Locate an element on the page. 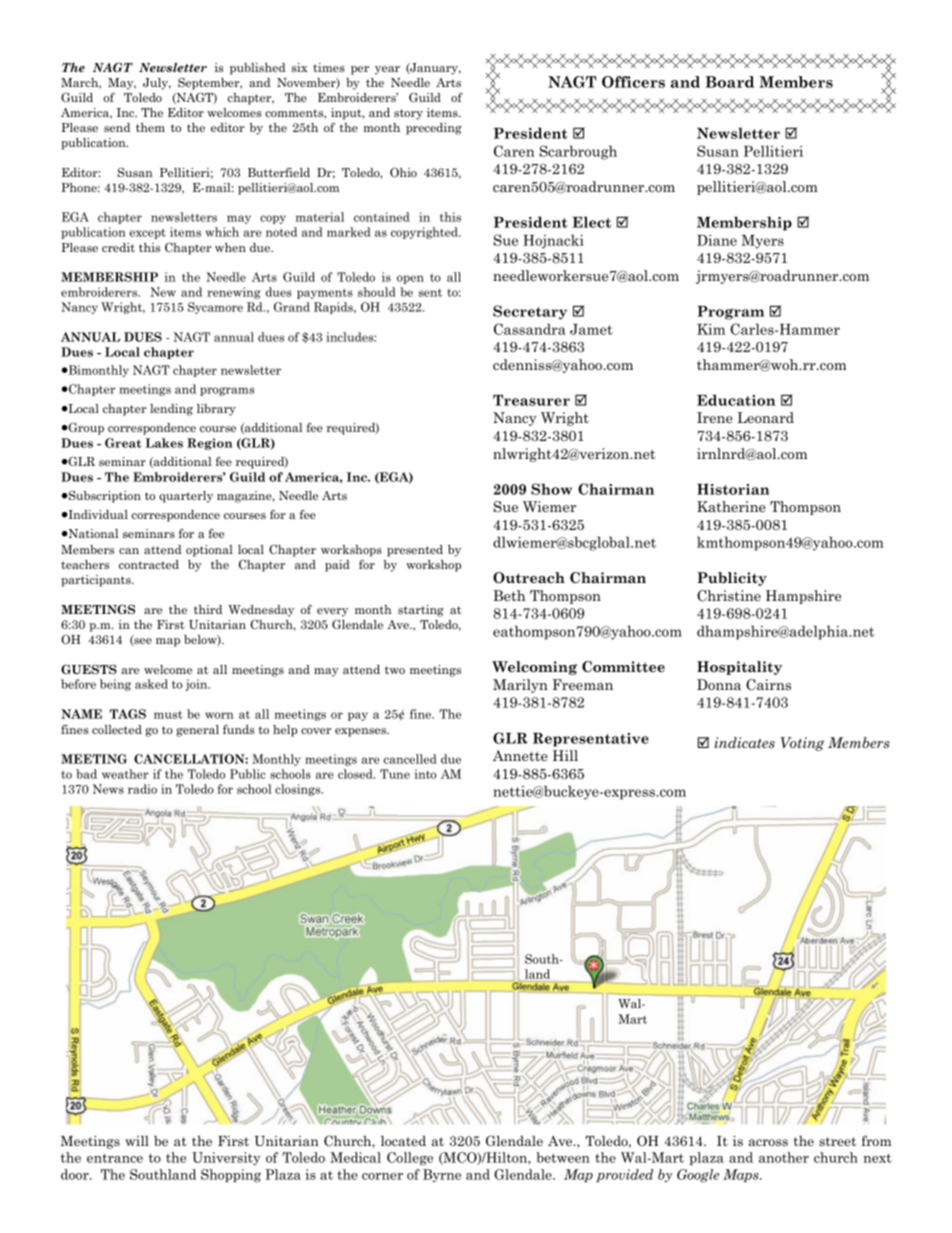 The height and width of the document is (1233, 952). Board is located at coordinates (729, 82).
